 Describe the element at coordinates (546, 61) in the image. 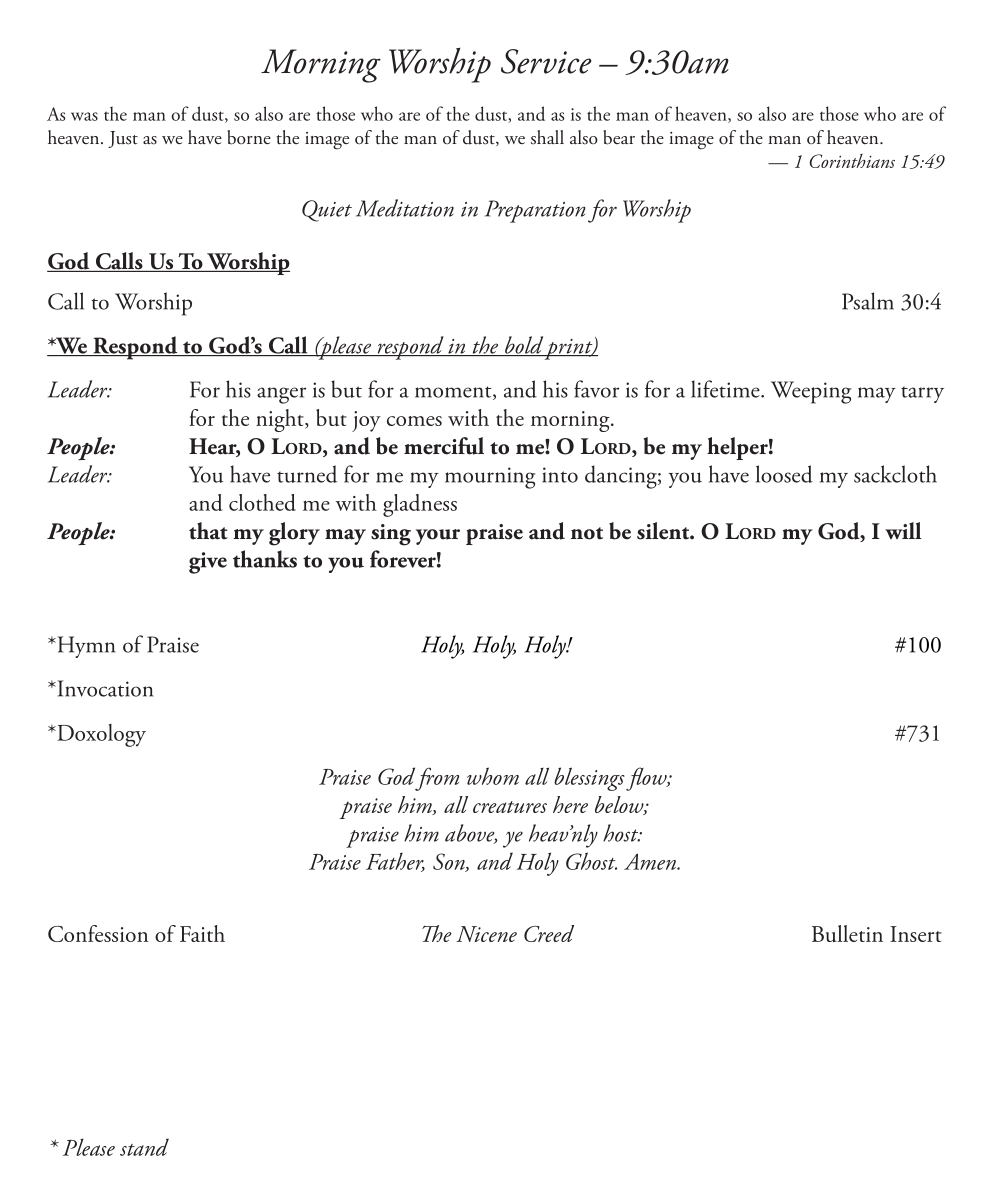

I see `Service` at that location.
